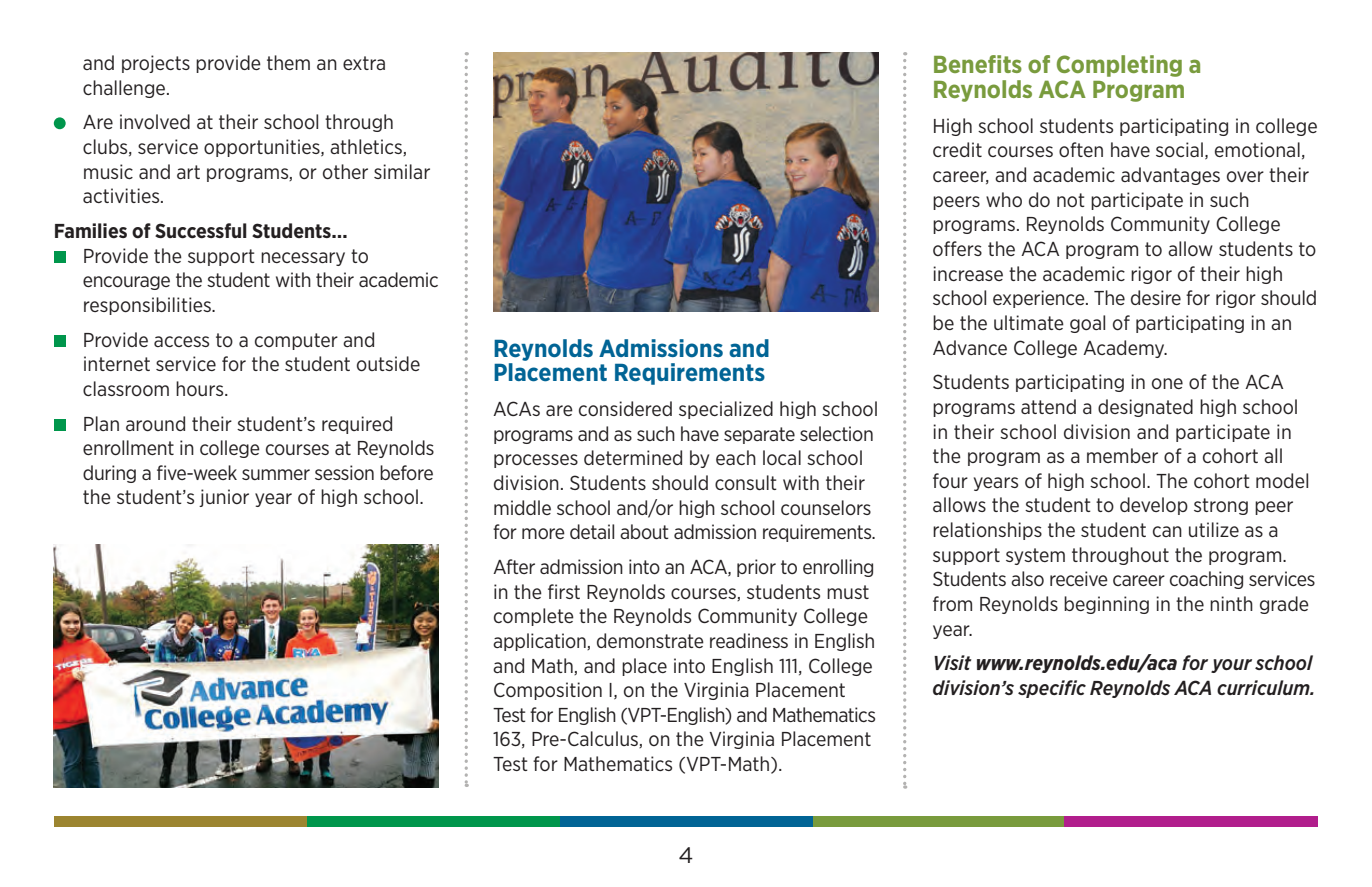  What do you see at coordinates (548, 691) in the screenshot?
I see `Composition` at bounding box center [548, 691].
